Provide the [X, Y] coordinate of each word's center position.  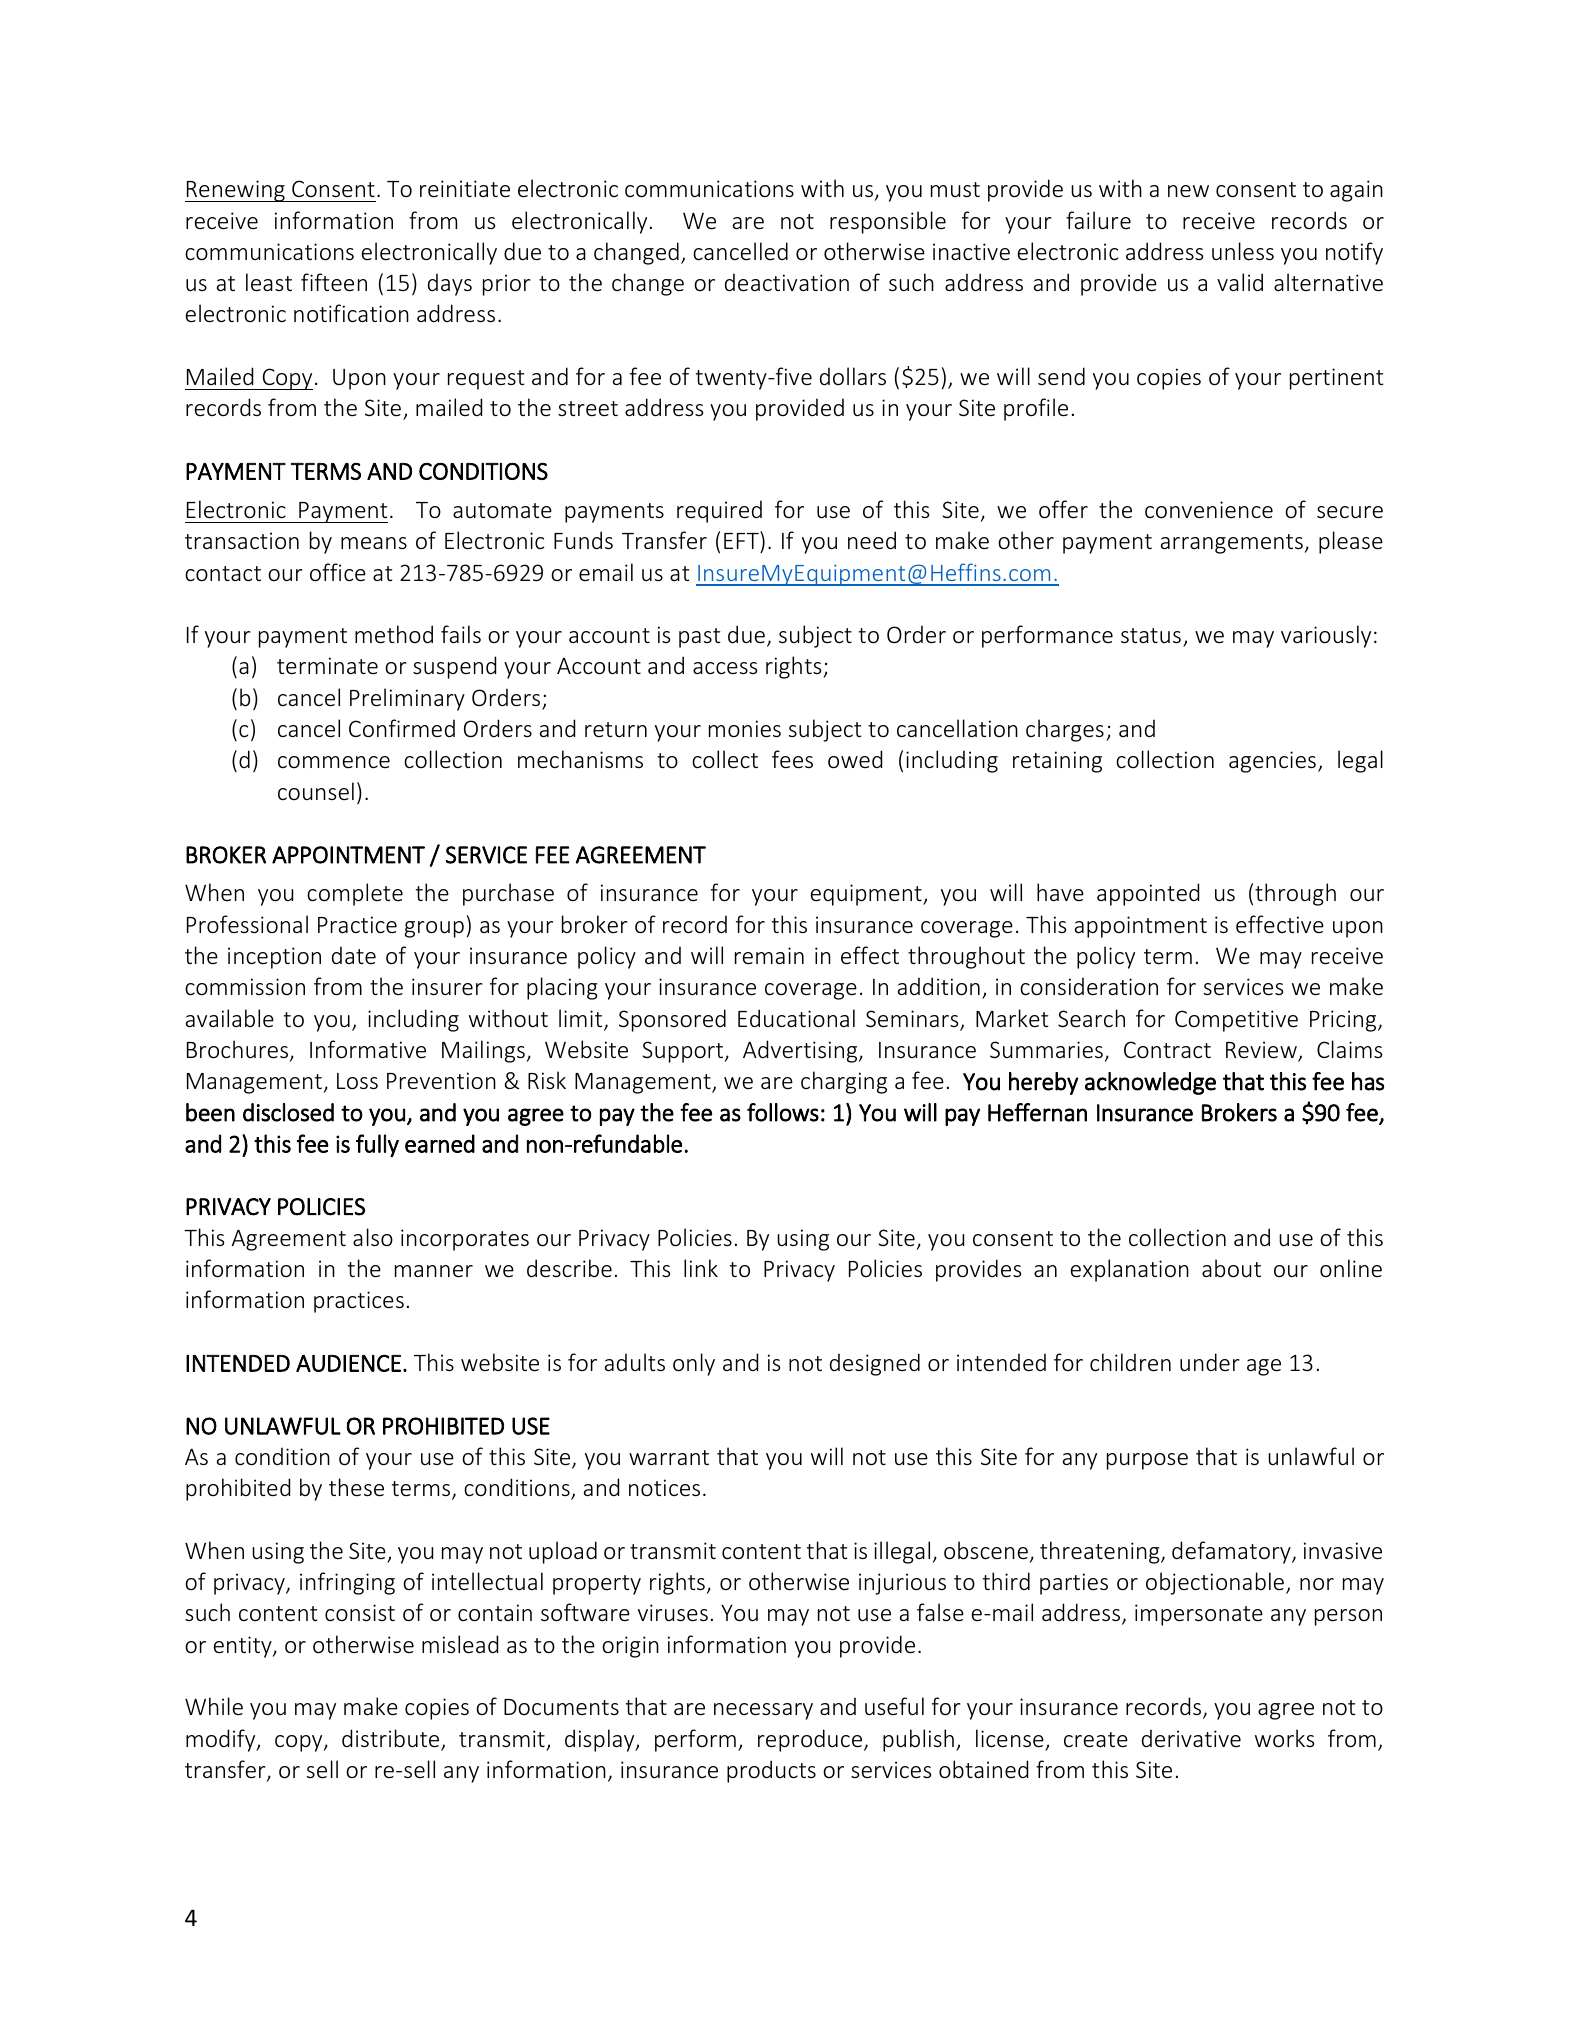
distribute [392, 1739]
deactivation [787, 282]
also [373, 1237]
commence [334, 762]
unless [1243, 251]
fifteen [334, 282]
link [701, 1268]
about [1231, 1268]
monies [745, 729]
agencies [1272, 762]
